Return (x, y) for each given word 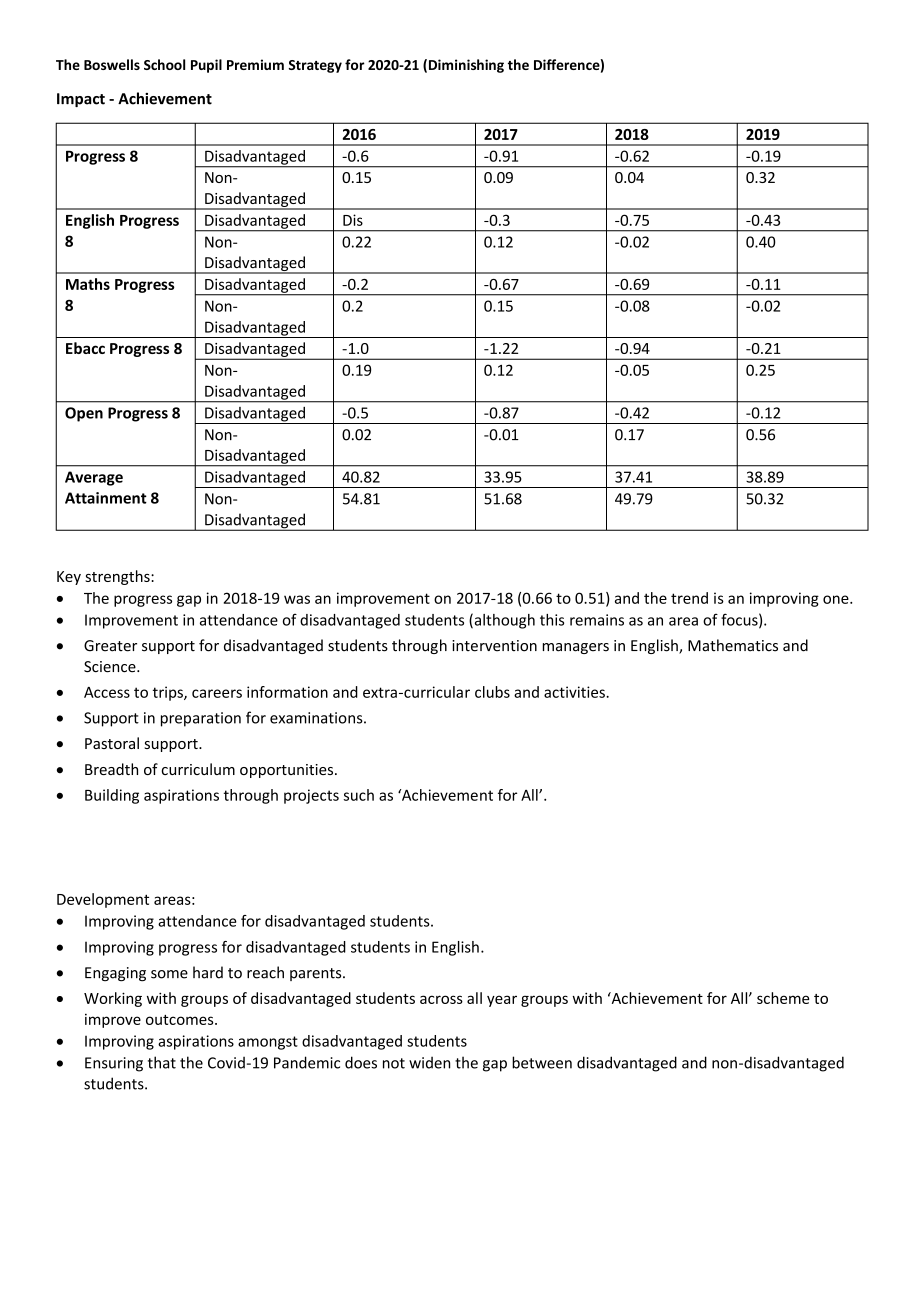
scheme (783, 998)
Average (94, 478)
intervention (494, 646)
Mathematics (733, 645)
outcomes (181, 1020)
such (359, 795)
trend (689, 598)
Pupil (206, 66)
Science (111, 667)
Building (112, 796)
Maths (88, 284)
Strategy (315, 66)
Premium (255, 64)
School (164, 64)
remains (597, 620)
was (297, 599)
